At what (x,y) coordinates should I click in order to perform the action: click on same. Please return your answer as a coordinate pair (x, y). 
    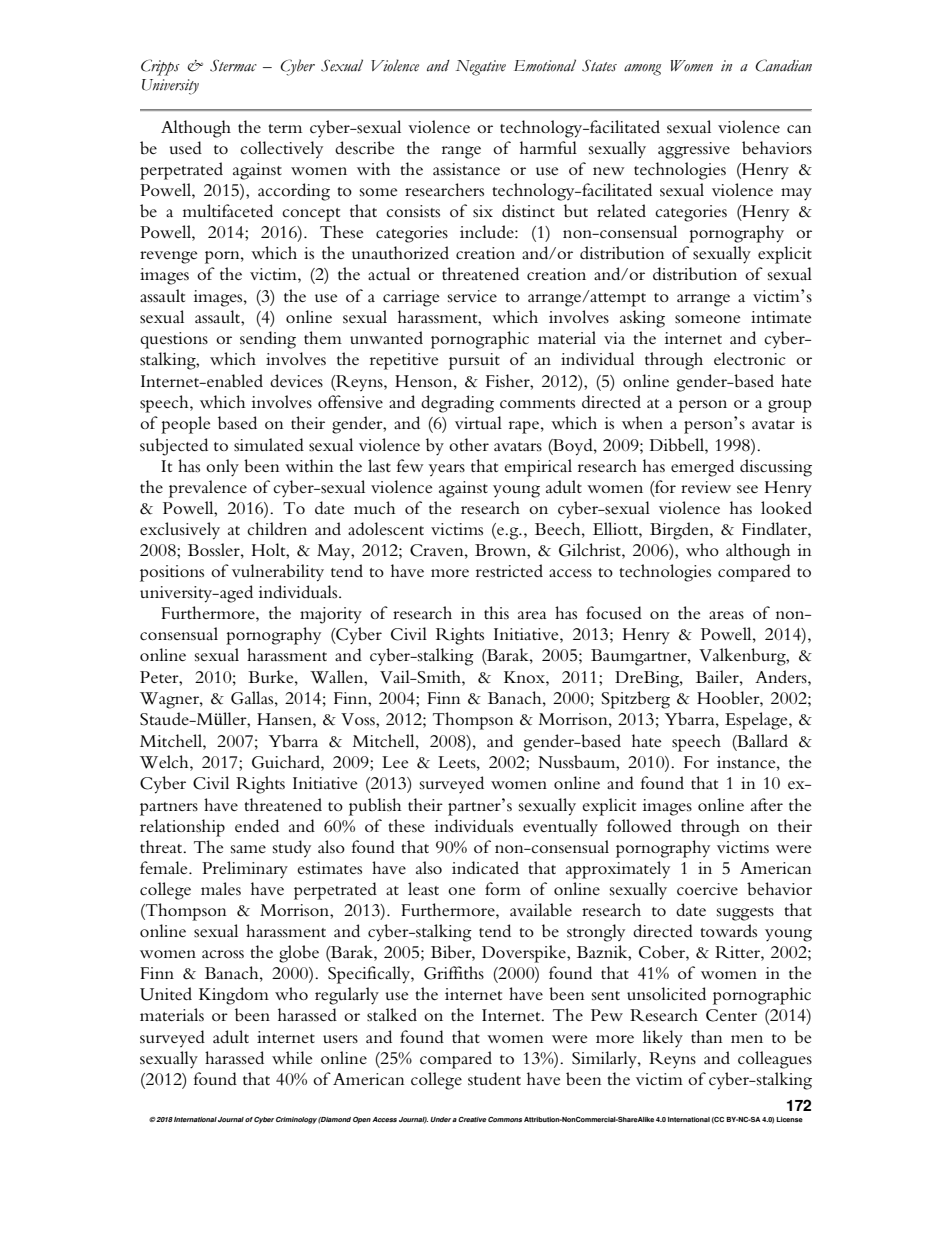
    Looking at the image, I should click on (248, 849).
